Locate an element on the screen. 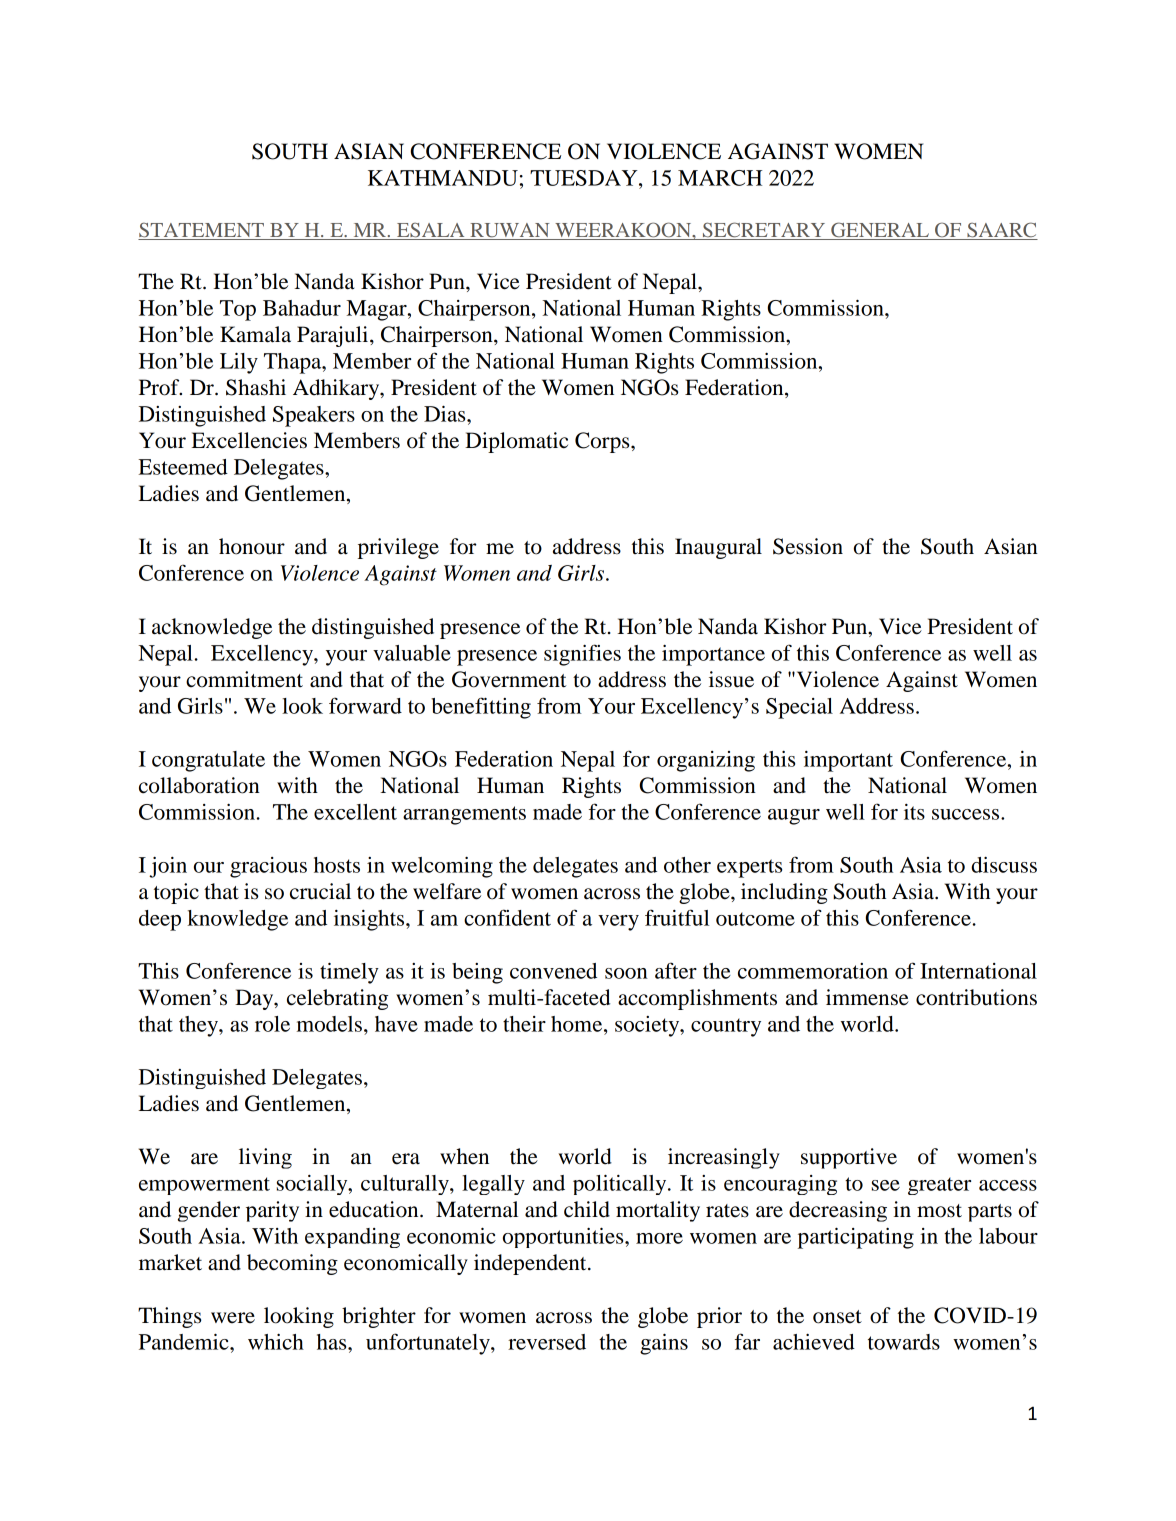 The image size is (1176, 1521). TUESDAY is located at coordinates (585, 178).
